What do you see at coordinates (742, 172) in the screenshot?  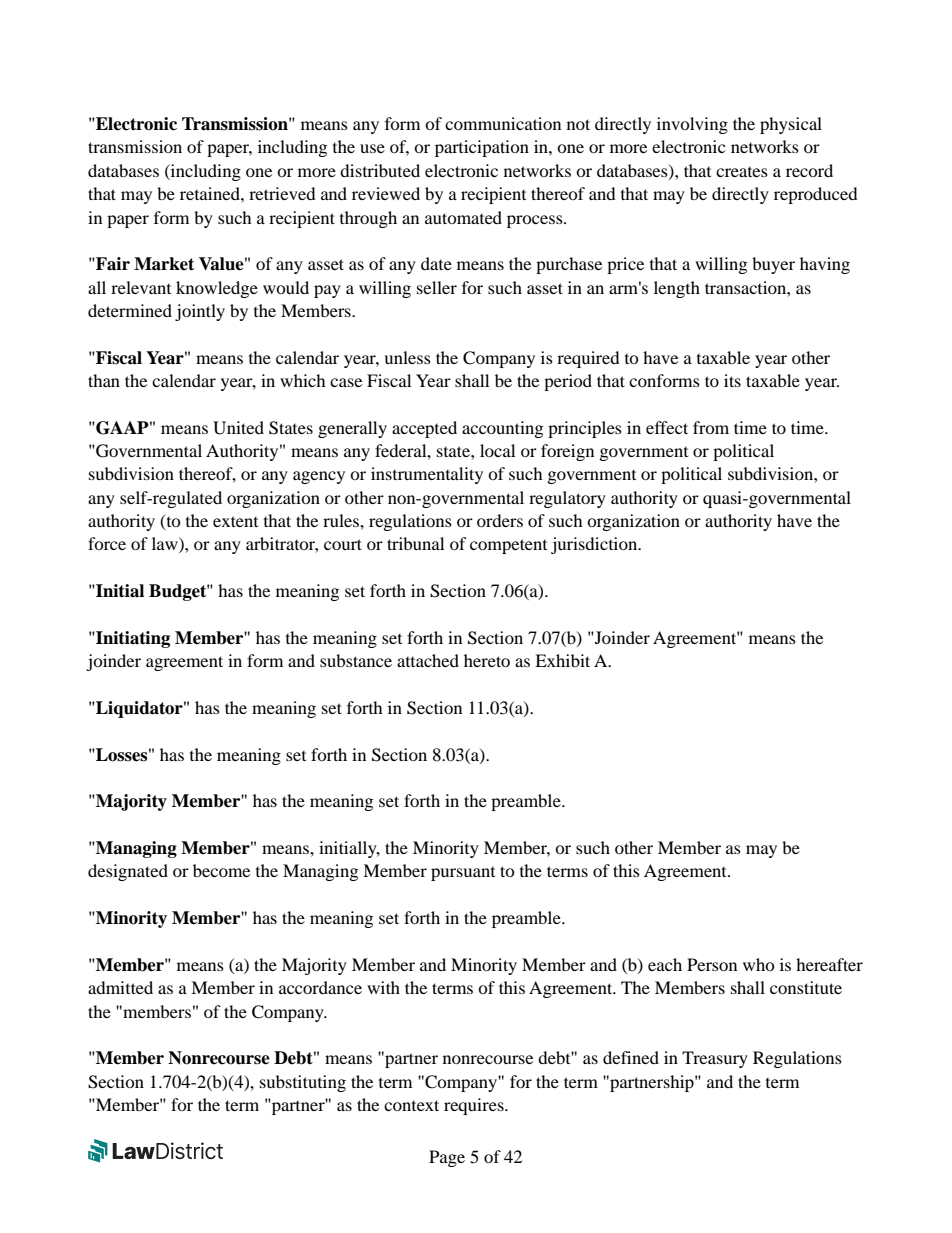 I see `creates` at bounding box center [742, 172].
